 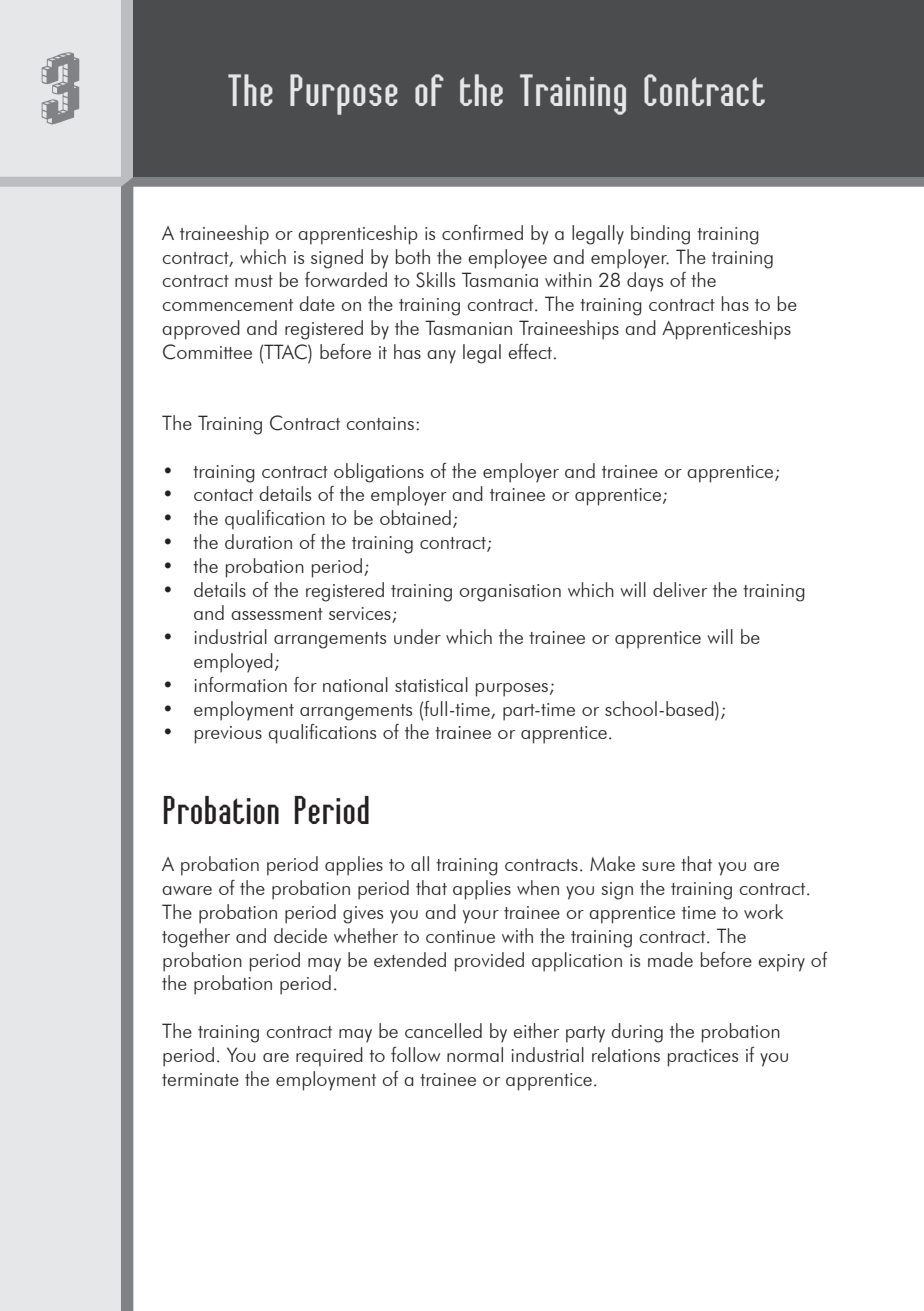 I want to click on practices, so click(x=703, y=1058).
